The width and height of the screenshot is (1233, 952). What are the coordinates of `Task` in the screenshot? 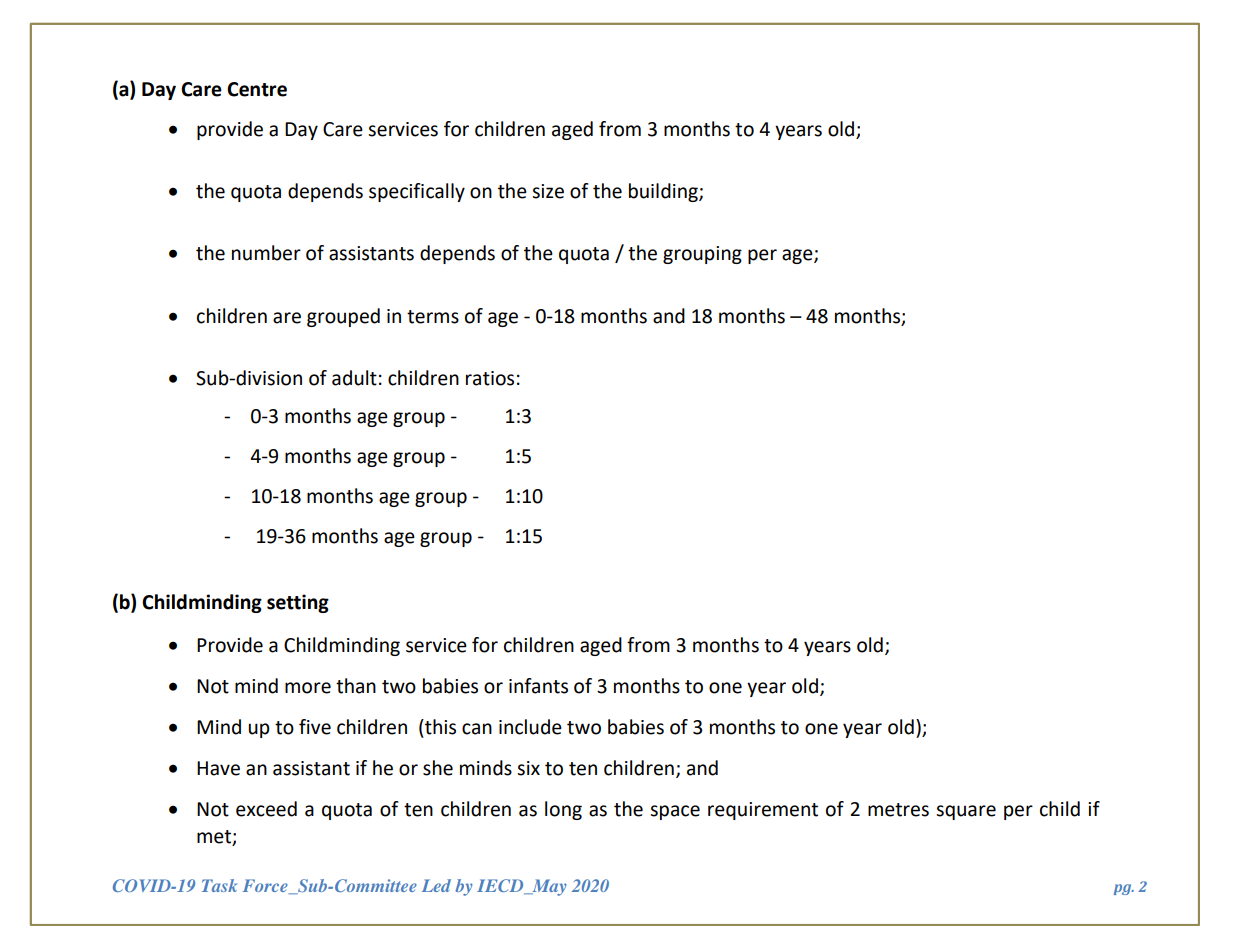 It's located at (219, 885).
